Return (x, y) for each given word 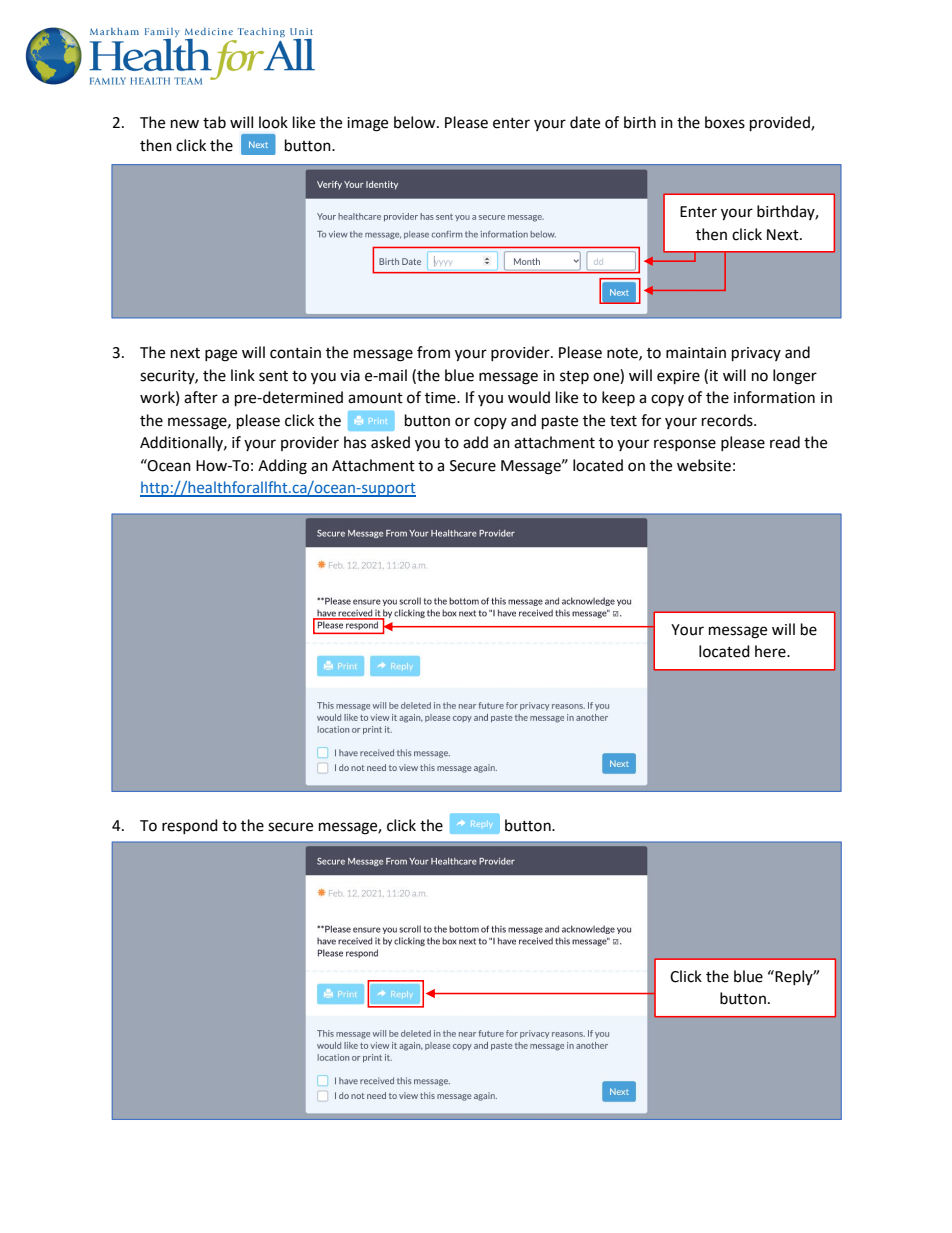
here (771, 651)
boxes (725, 122)
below (416, 122)
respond (190, 826)
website (704, 465)
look (273, 122)
